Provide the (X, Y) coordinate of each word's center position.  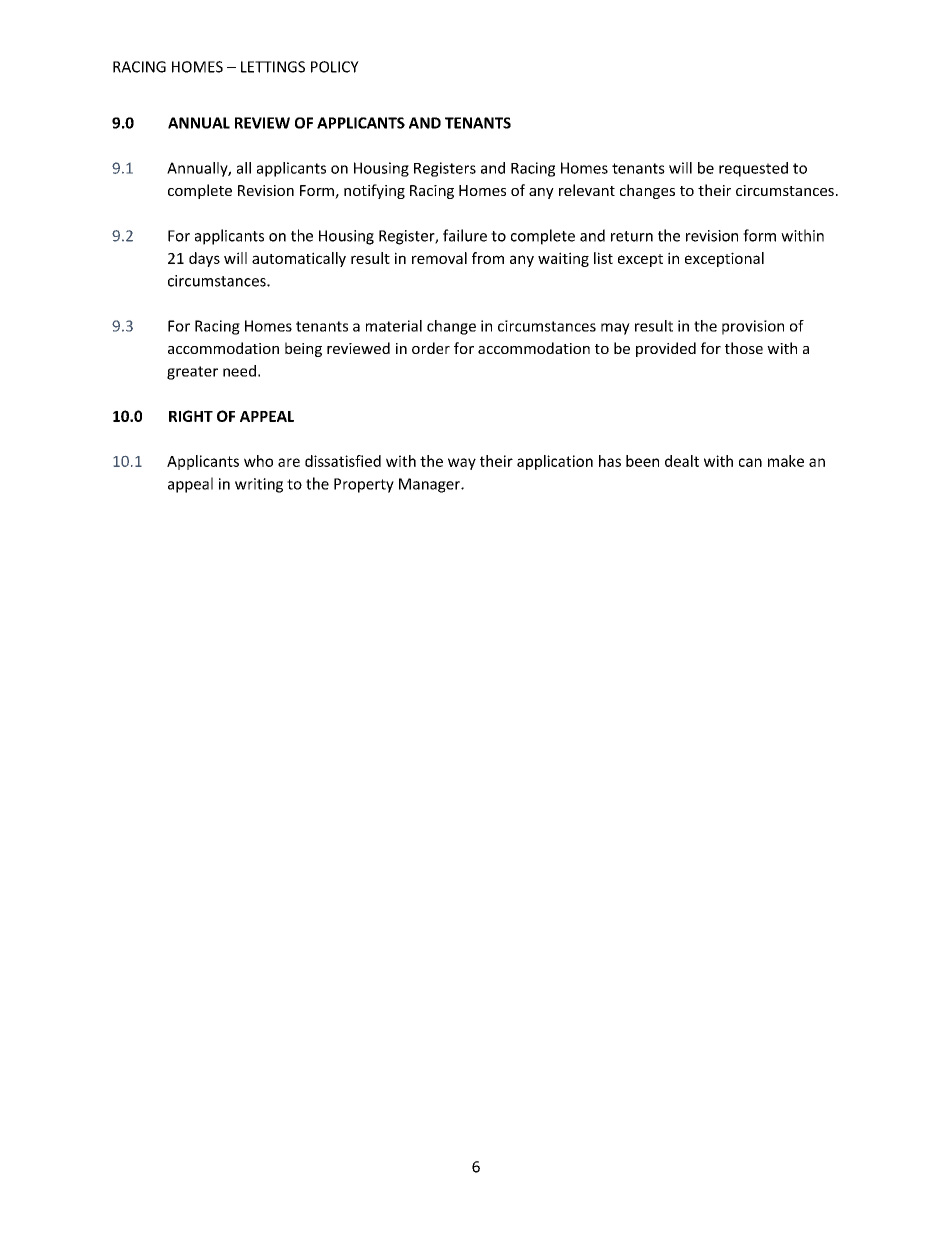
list (603, 258)
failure (465, 235)
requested (753, 169)
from (488, 258)
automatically (299, 259)
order (431, 348)
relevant (587, 190)
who (258, 461)
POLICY (335, 67)
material (394, 326)
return (632, 236)
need (239, 371)
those (744, 348)
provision (753, 327)
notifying (374, 191)
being (303, 349)
